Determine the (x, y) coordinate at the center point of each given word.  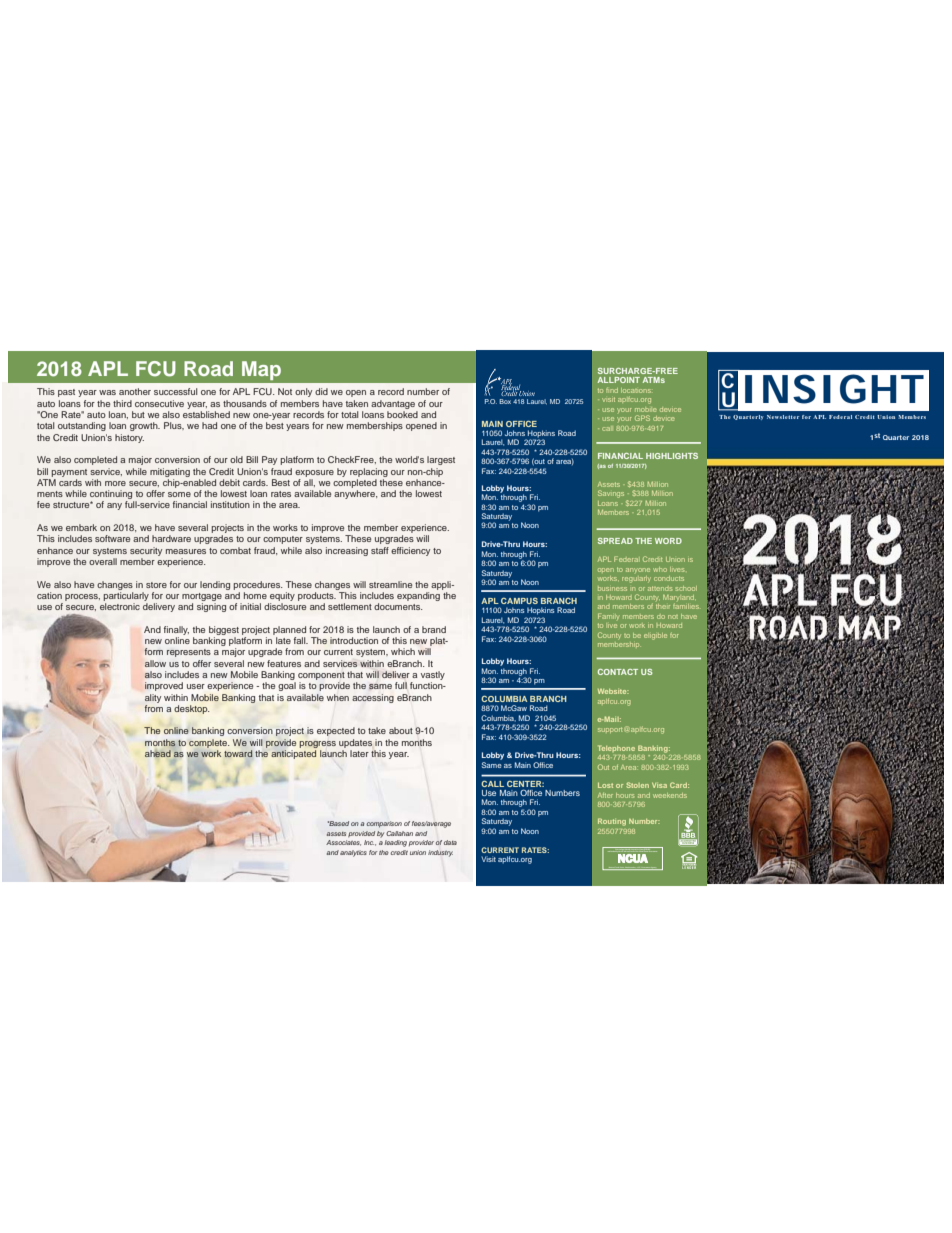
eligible (655, 636)
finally (176, 630)
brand (434, 629)
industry (440, 853)
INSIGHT (834, 389)
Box (505, 401)
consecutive (159, 403)
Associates (343, 843)
